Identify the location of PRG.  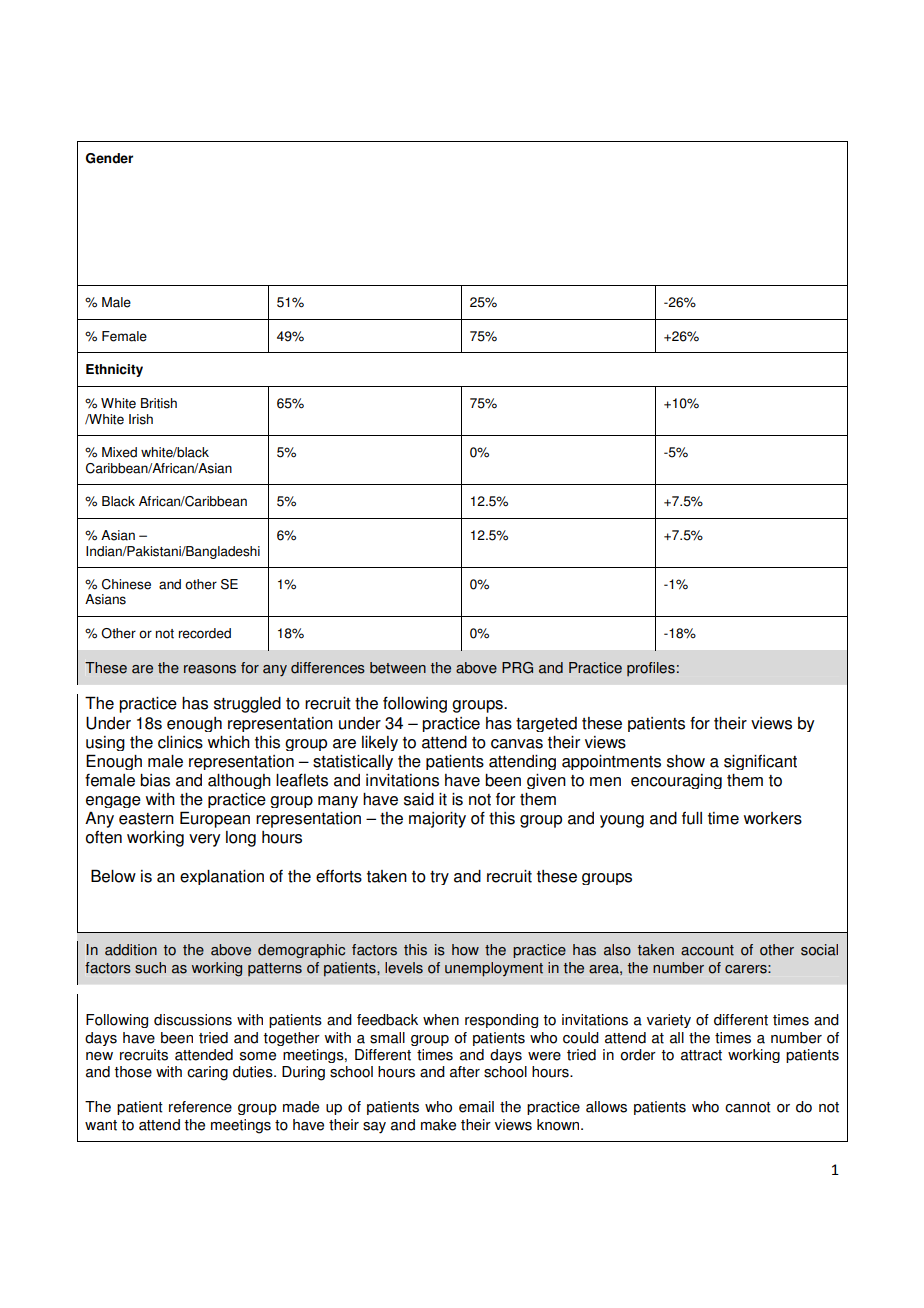
(517, 668).
